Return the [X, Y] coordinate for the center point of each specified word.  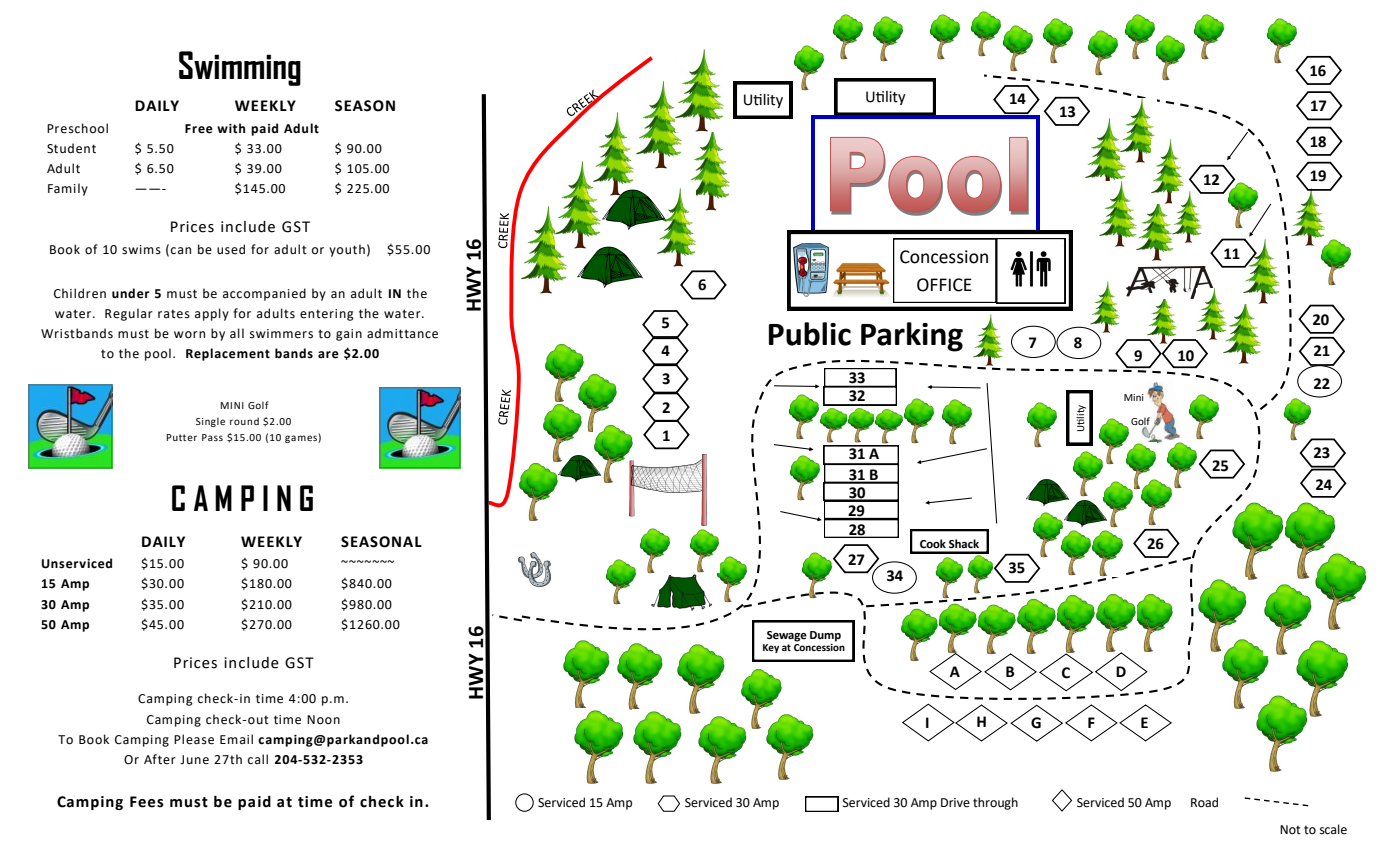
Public [810, 334]
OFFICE [944, 285]
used [231, 249]
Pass [212, 437]
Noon [323, 720]
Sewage [787, 636]
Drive [955, 803]
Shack [964, 543]
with [231, 128]
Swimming [240, 68]
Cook [933, 544]
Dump [825, 636]
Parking [912, 337]
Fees [147, 802]
